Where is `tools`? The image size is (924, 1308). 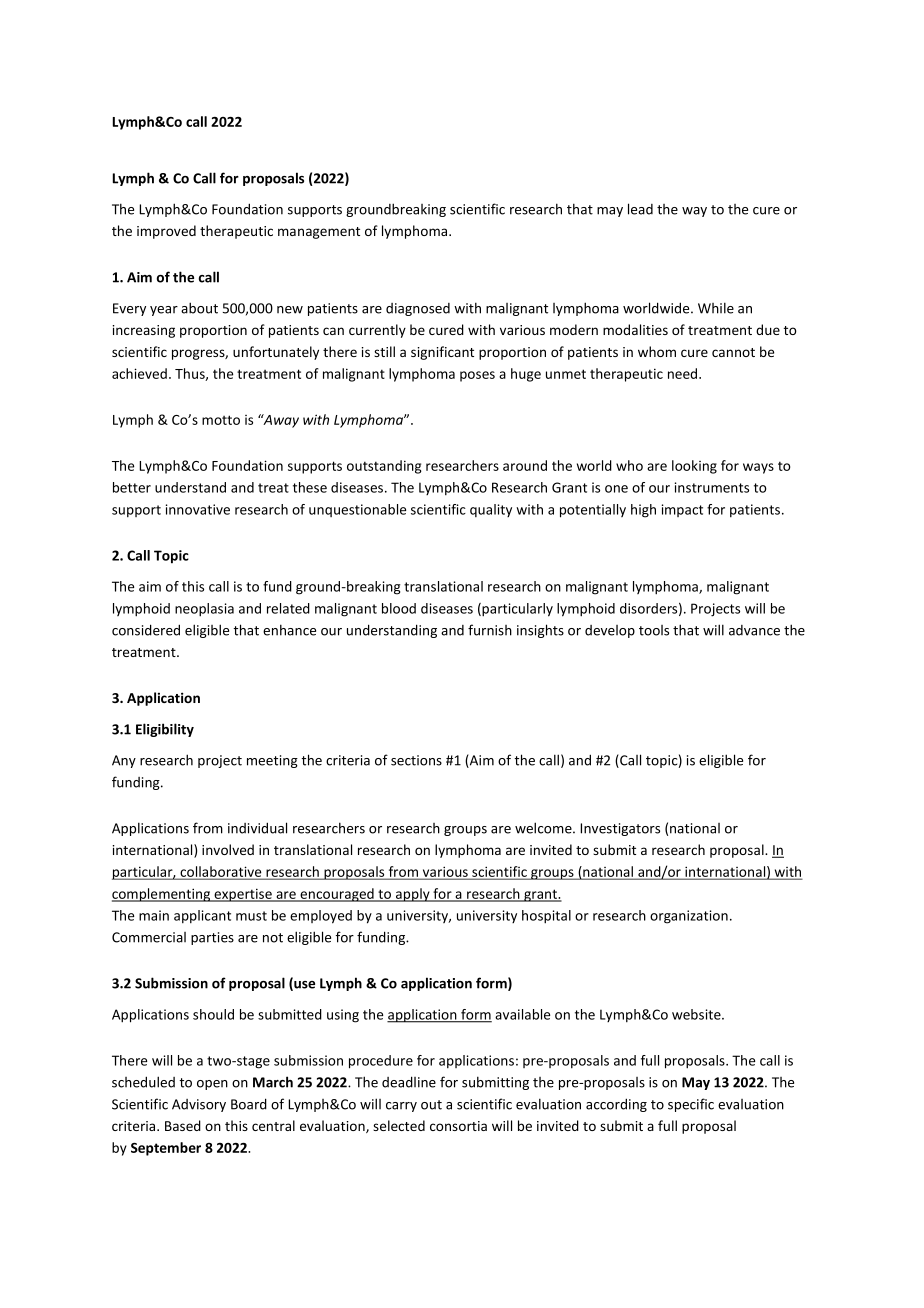
tools is located at coordinates (654, 630).
